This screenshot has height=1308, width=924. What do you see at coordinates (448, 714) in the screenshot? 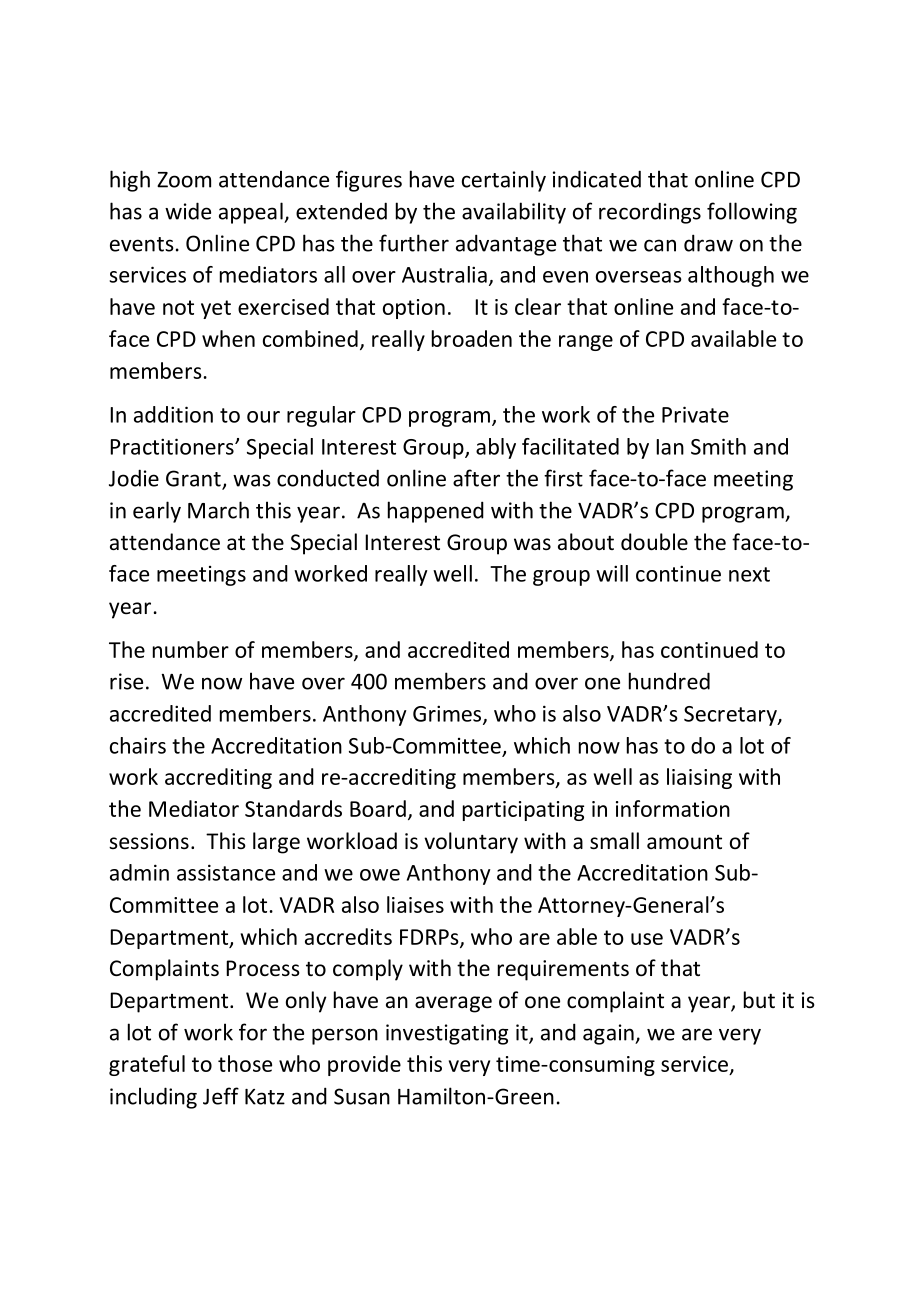
I see `Grimes` at bounding box center [448, 714].
